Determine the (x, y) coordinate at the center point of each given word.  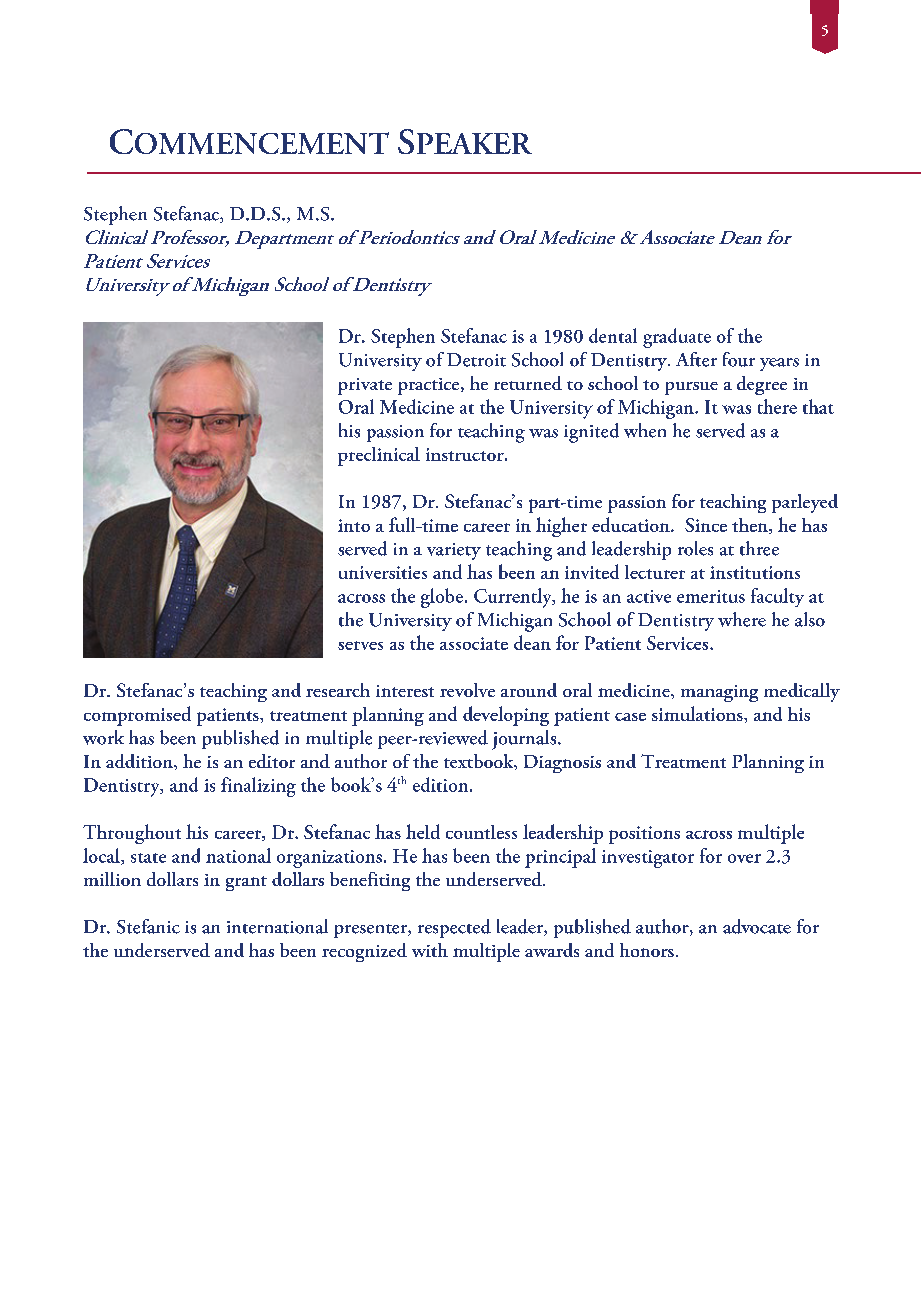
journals (525, 740)
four (739, 359)
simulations (698, 713)
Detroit (476, 360)
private (365, 386)
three (759, 548)
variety (454, 551)
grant (246, 883)
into (354, 525)
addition (140, 761)
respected (454, 928)
